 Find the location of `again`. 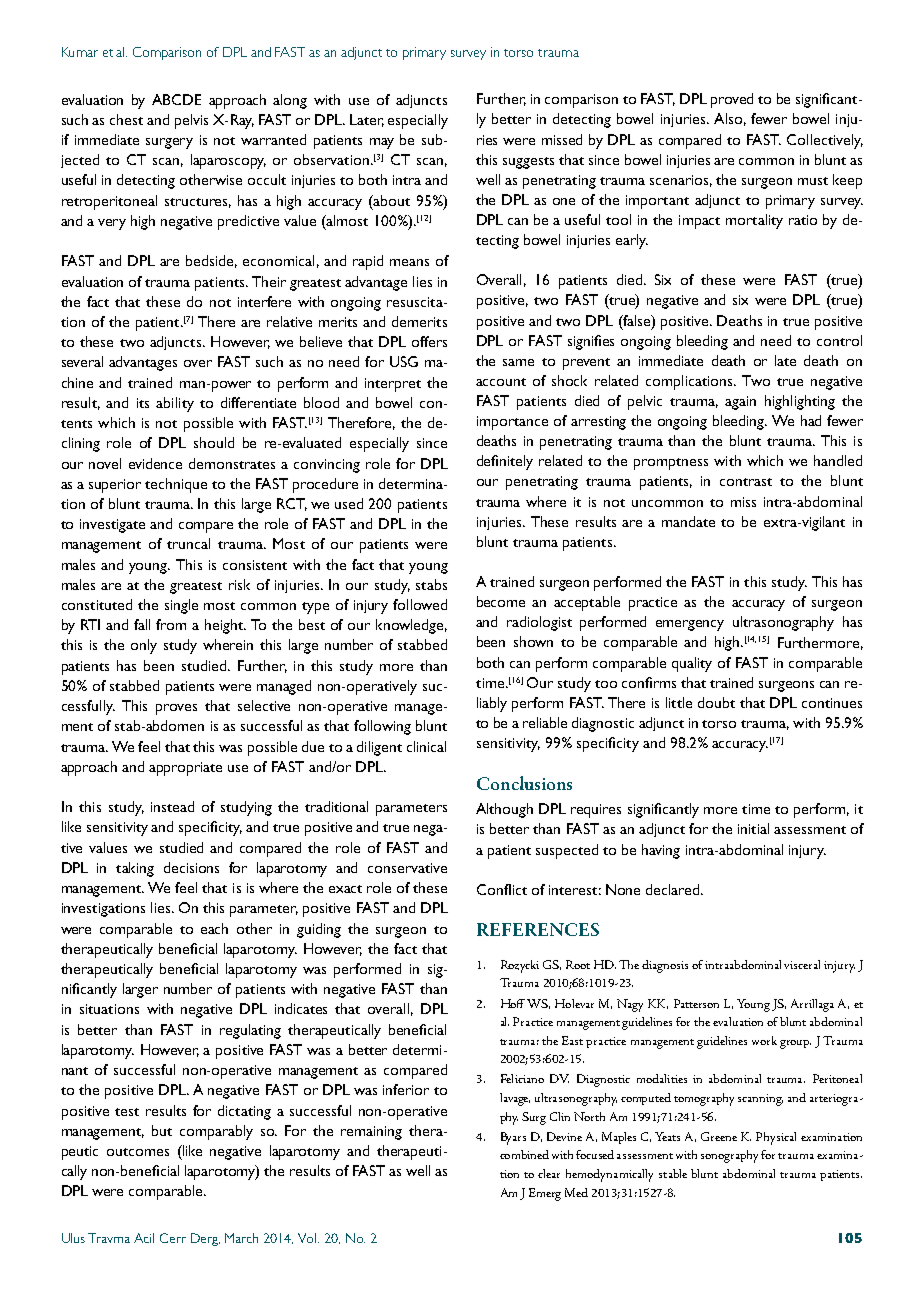

again is located at coordinates (740, 403).
